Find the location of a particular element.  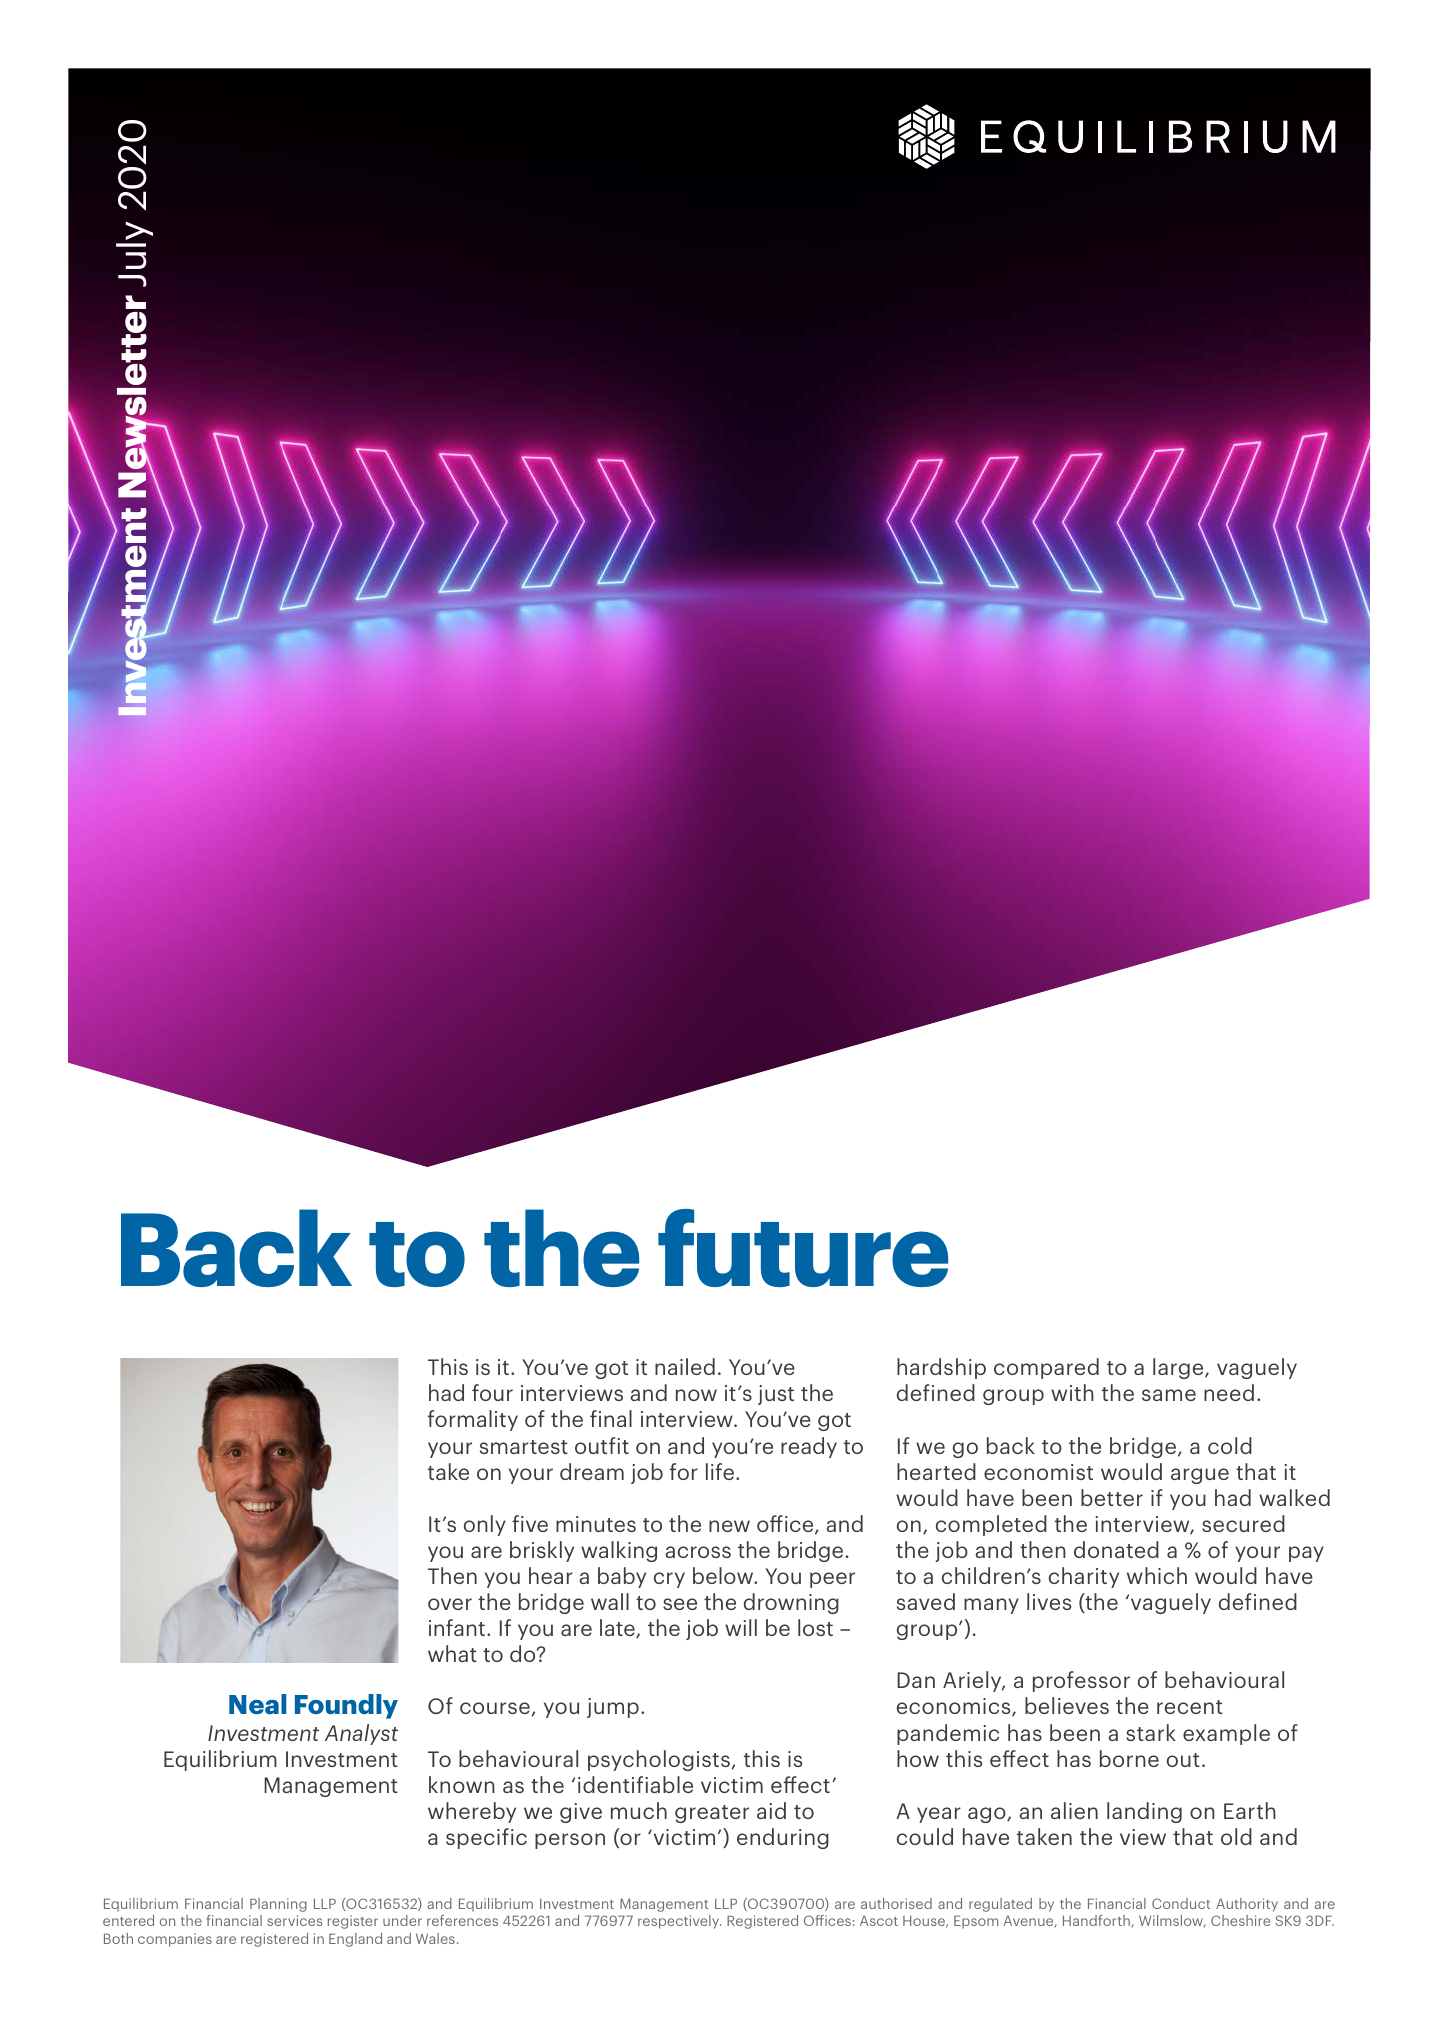

jump is located at coordinates (613, 1708).
